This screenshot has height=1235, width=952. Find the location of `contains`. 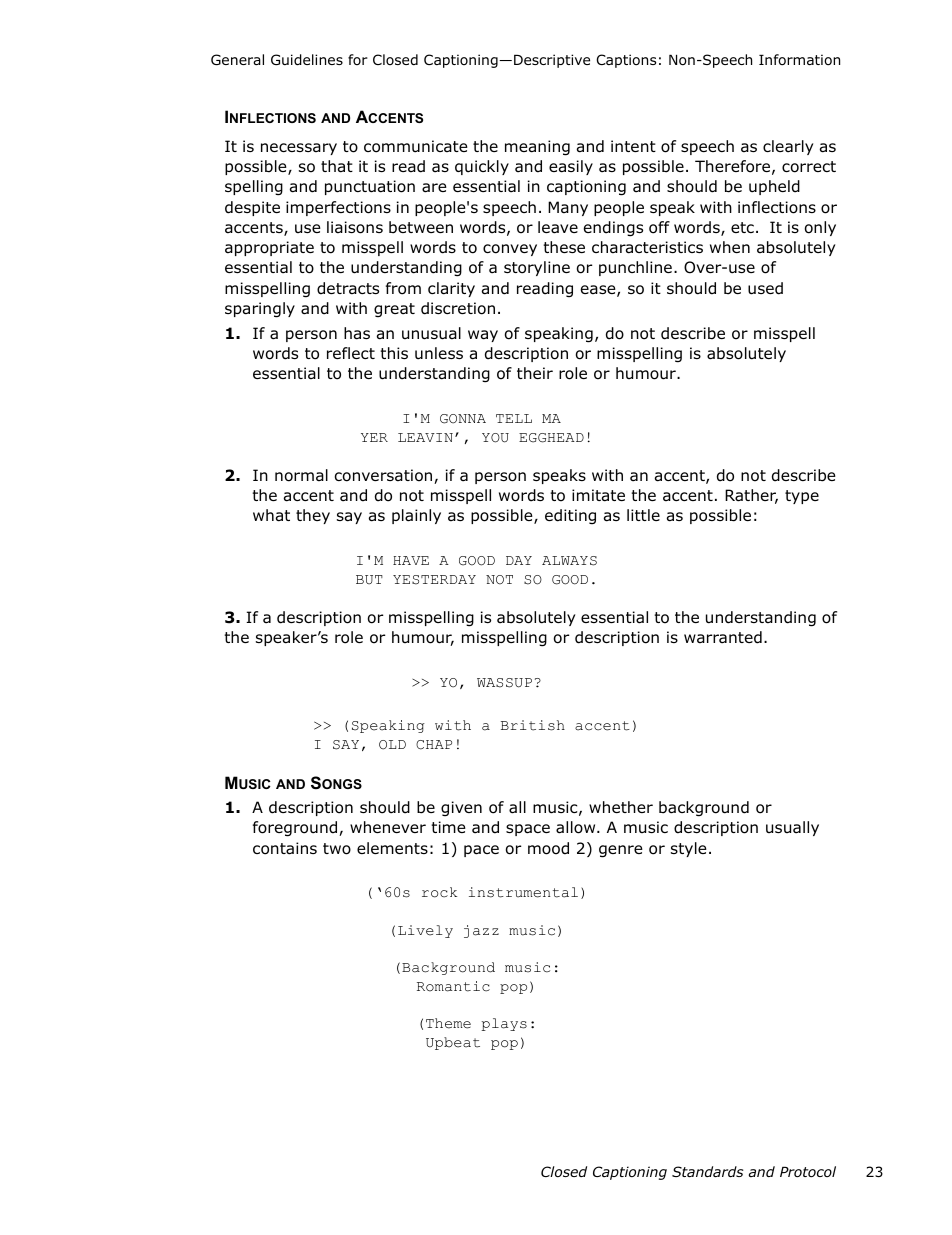

contains is located at coordinates (285, 848).
